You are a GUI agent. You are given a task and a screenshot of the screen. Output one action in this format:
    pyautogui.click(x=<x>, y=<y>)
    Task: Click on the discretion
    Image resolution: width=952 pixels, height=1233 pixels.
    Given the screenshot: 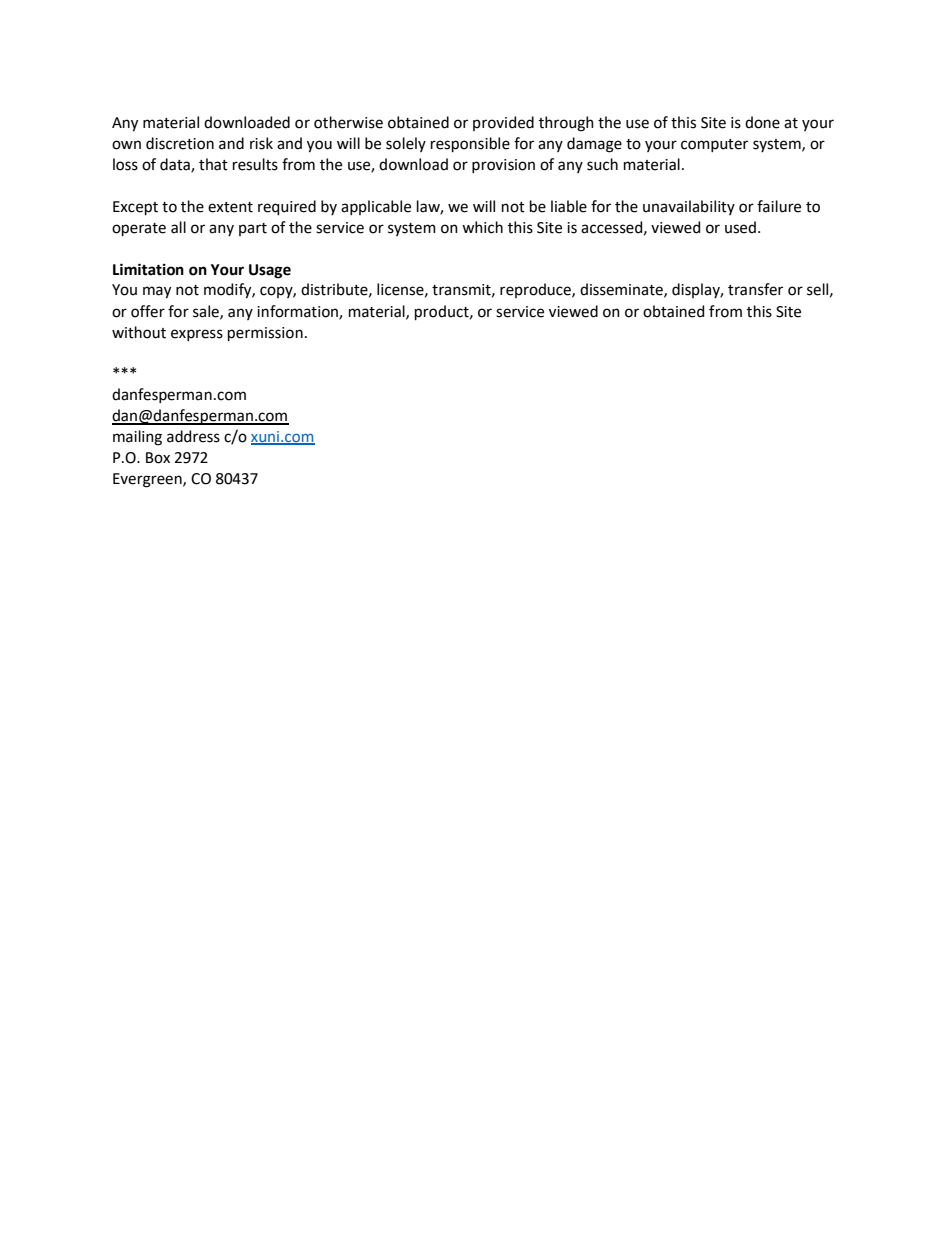 What is the action you would take?
    pyautogui.click(x=180, y=143)
